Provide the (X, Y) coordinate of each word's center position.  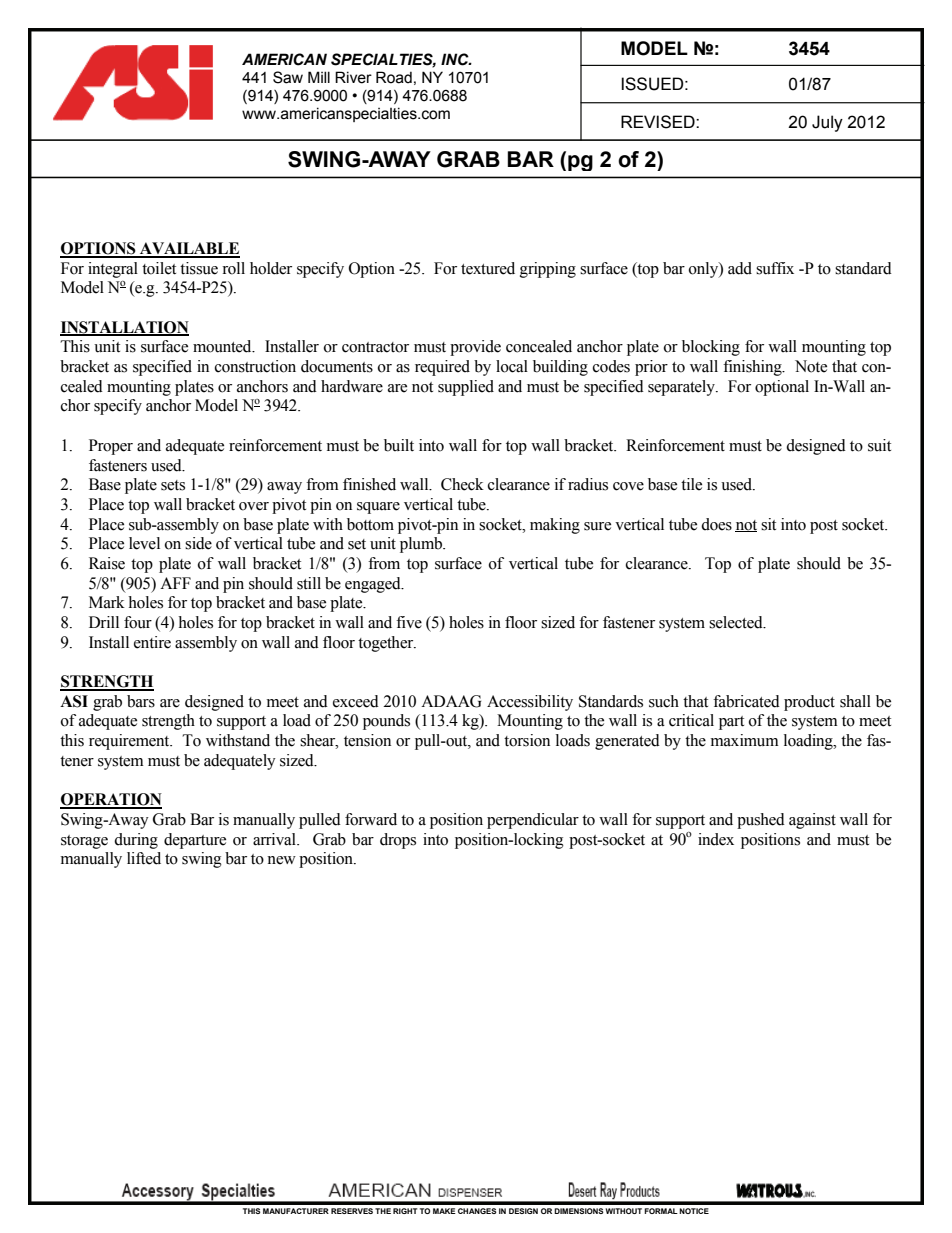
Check (462, 484)
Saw (288, 77)
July (827, 123)
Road (394, 77)
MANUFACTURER (296, 1211)
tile (691, 484)
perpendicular (533, 821)
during (136, 841)
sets (173, 485)
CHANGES (477, 1211)
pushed (761, 821)
